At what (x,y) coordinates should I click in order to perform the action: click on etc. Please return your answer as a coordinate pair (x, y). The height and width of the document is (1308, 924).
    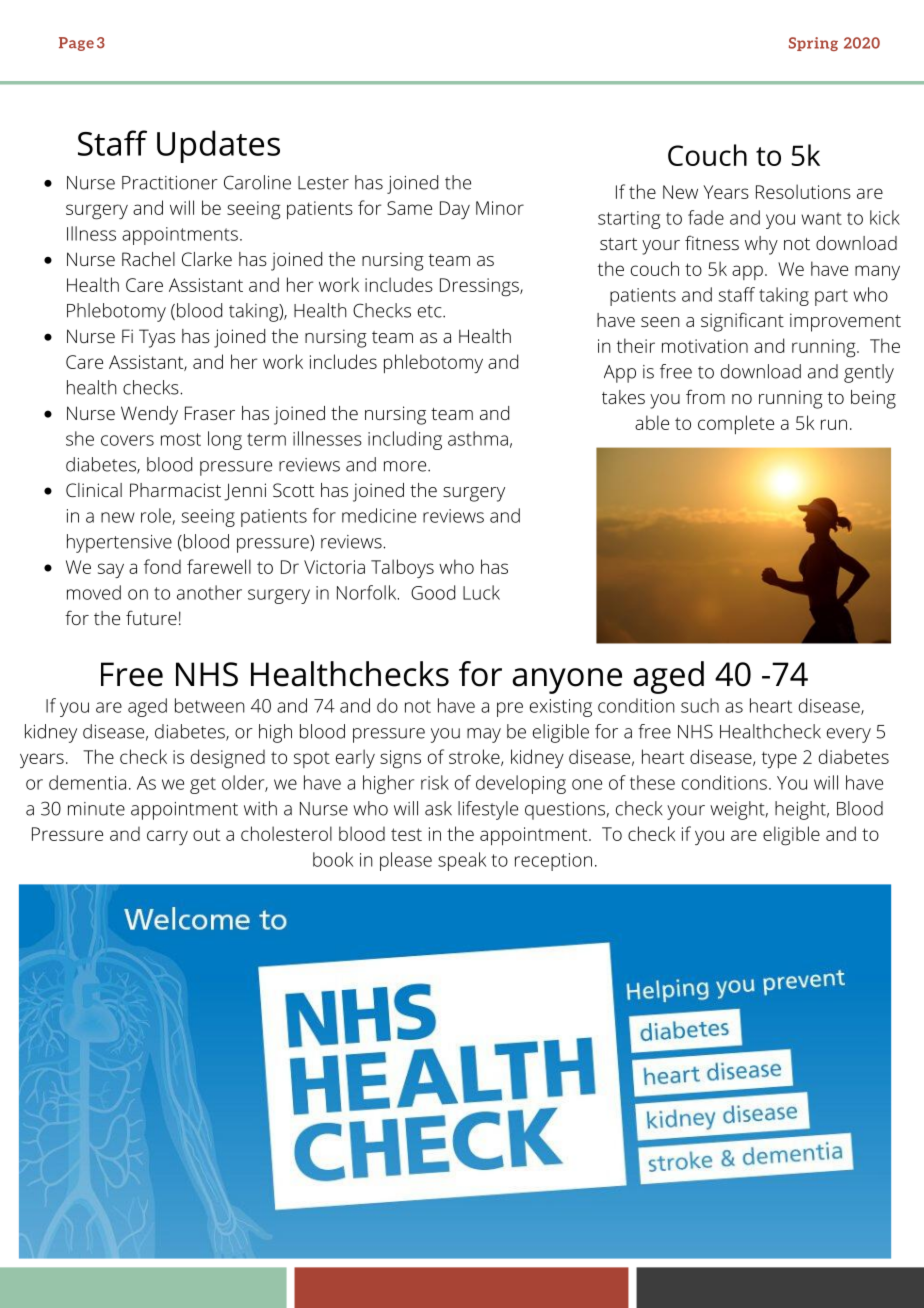
    Looking at the image, I should click on (430, 311).
